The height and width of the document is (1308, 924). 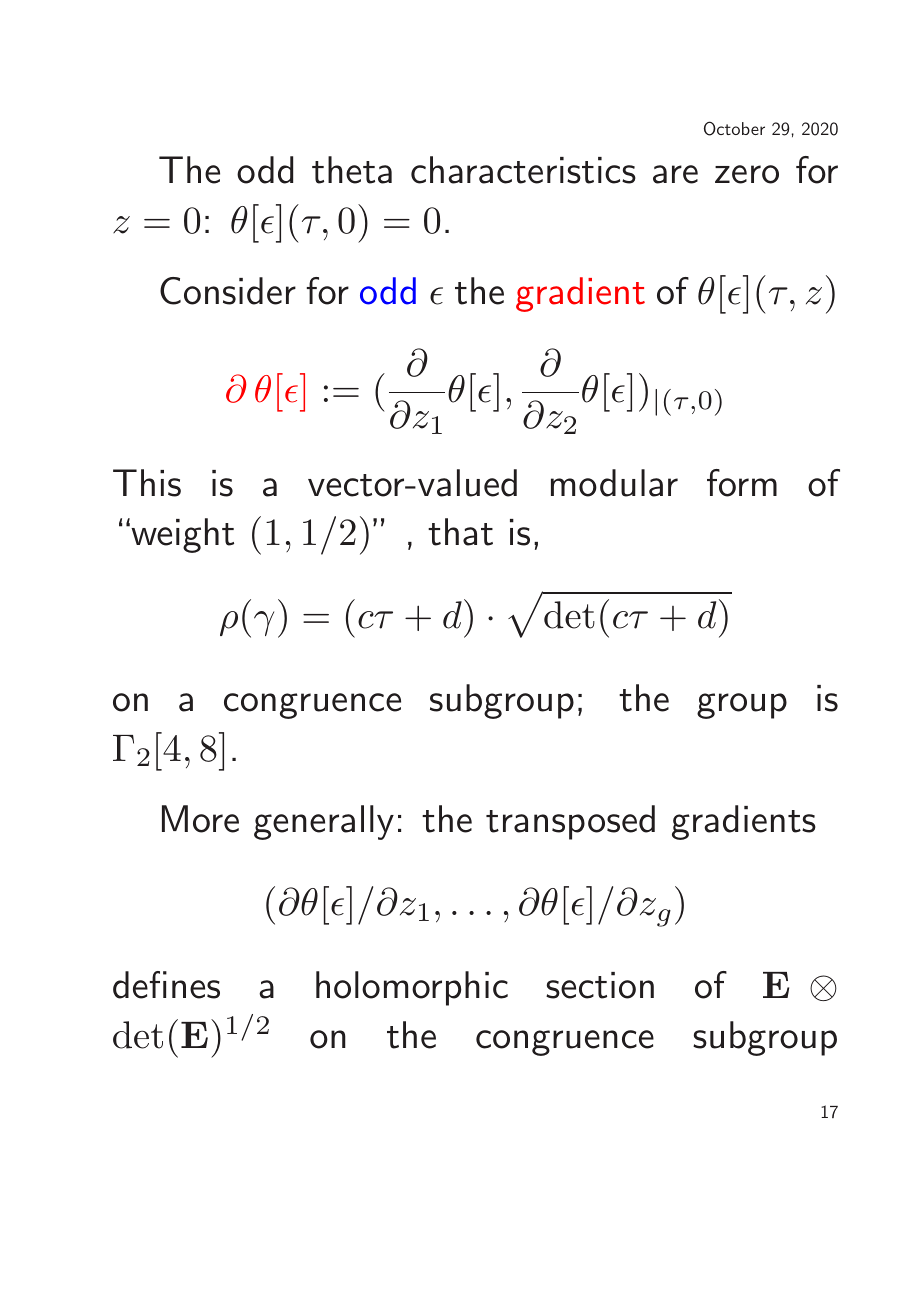 I want to click on weight, so click(x=181, y=535).
